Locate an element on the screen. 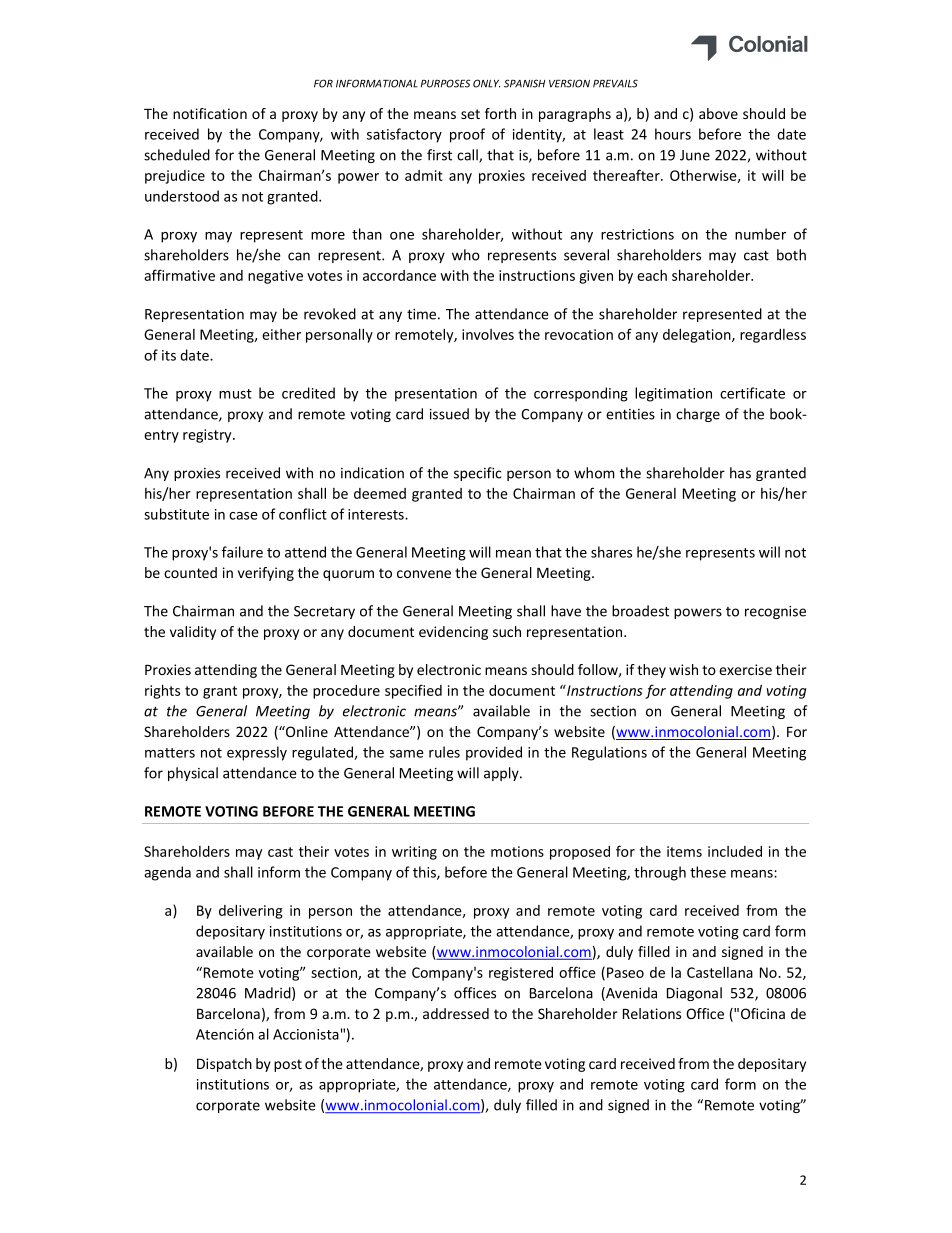 Image resolution: width=952 pixels, height=1233 pixels. physical is located at coordinates (193, 774).
